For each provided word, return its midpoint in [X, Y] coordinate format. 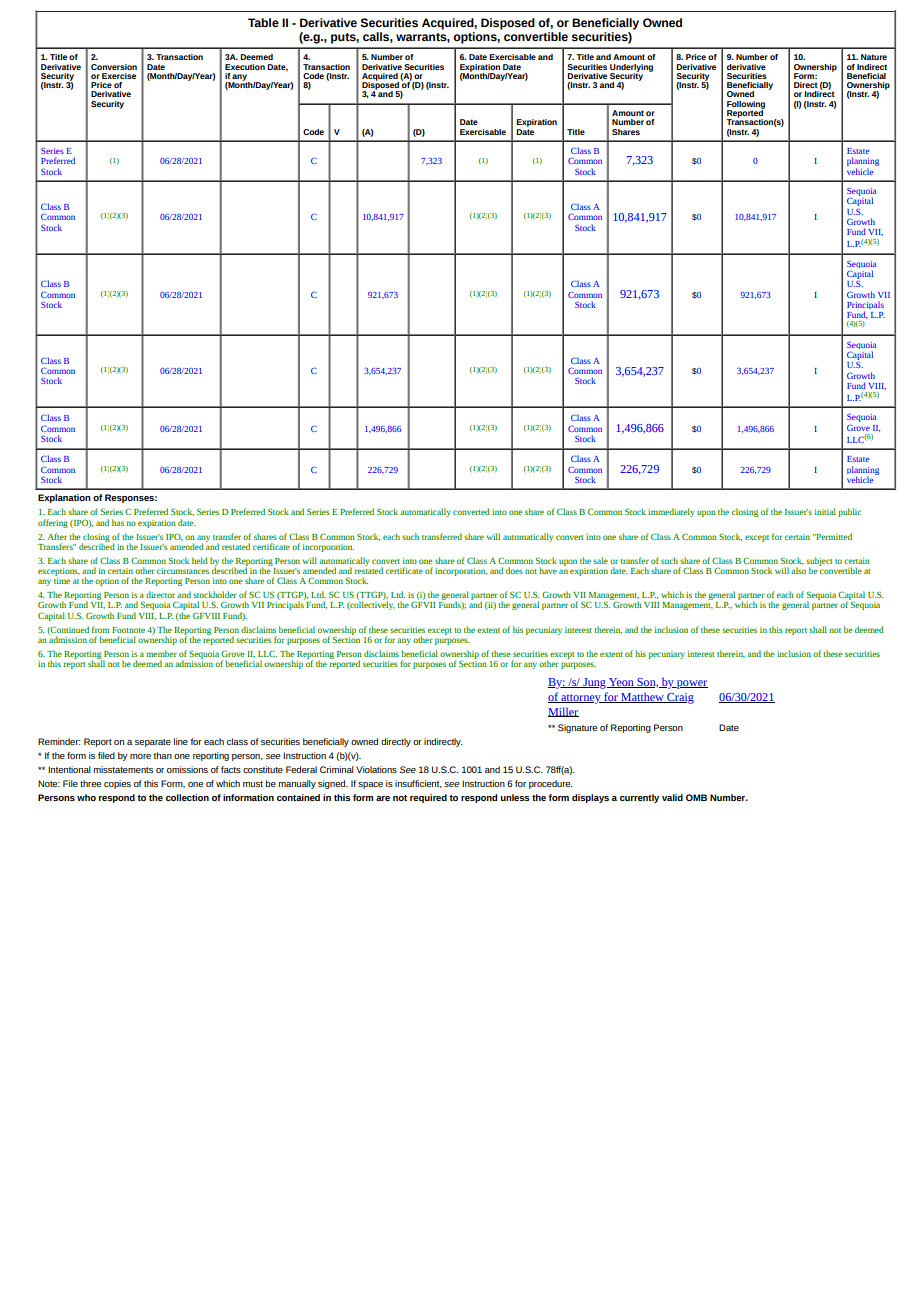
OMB [696, 797]
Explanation [64, 498]
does [514, 570]
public [849, 512]
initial [825, 511]
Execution [245, 67]
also [798, 570]
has [118, 522]
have [548, 570]
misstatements [123, 769]
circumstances [183, 571]
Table [263, 22]
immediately [671, 512]
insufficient [418, 784]
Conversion [114, 67]
